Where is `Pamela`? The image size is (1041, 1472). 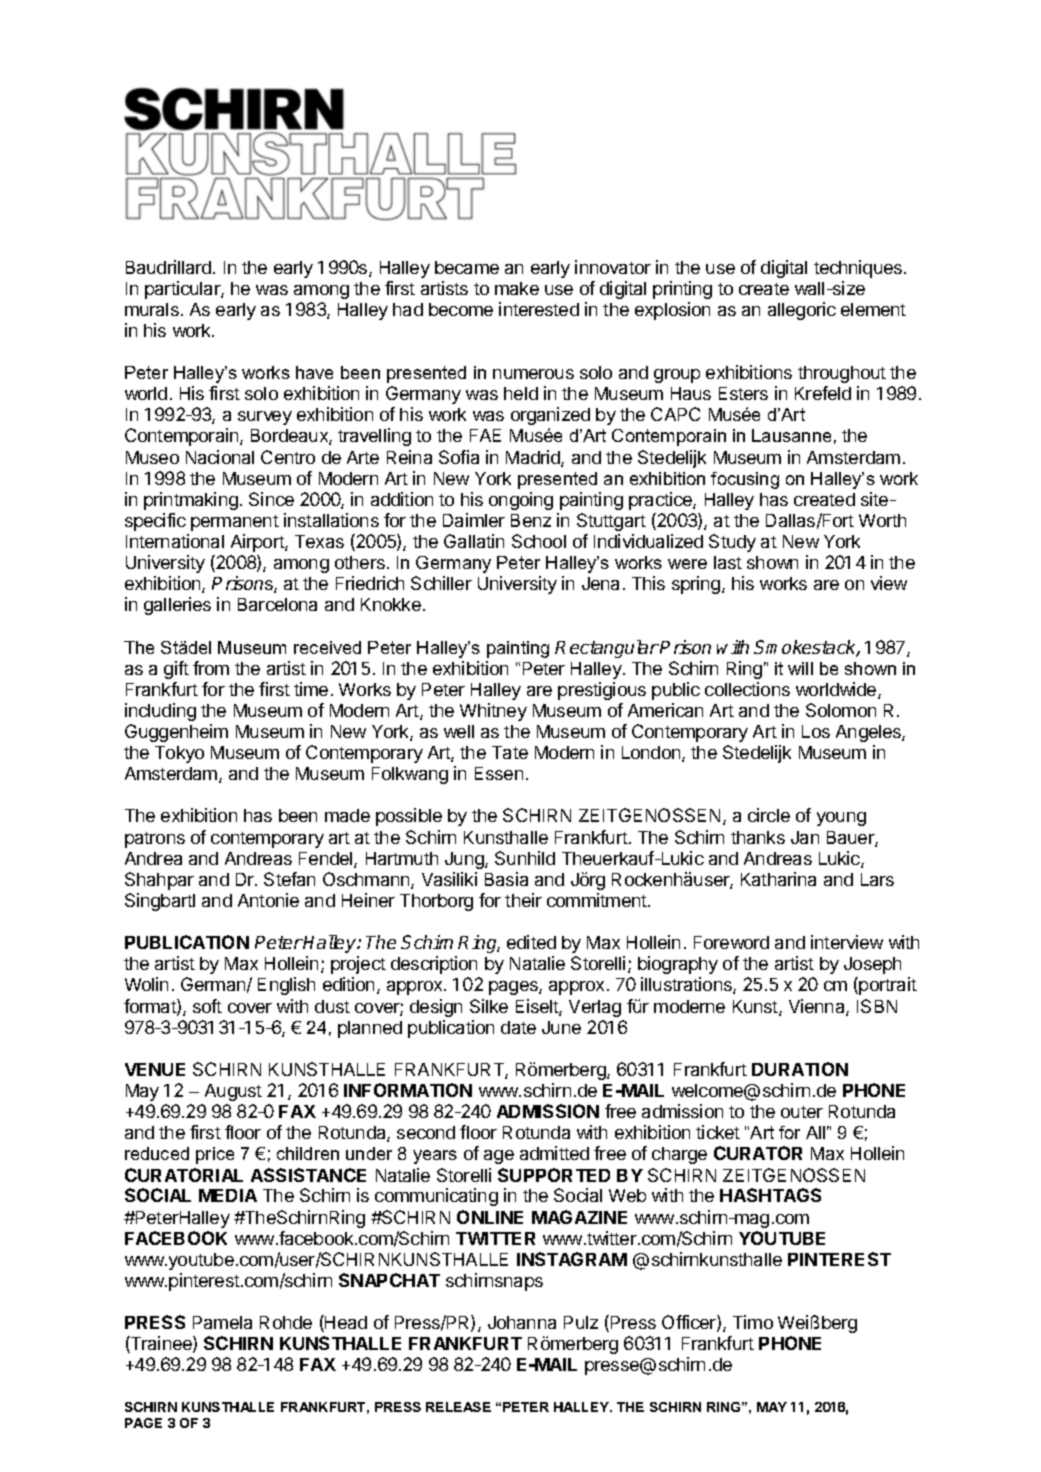 Pamela is located at coordinates (222, 1322).
